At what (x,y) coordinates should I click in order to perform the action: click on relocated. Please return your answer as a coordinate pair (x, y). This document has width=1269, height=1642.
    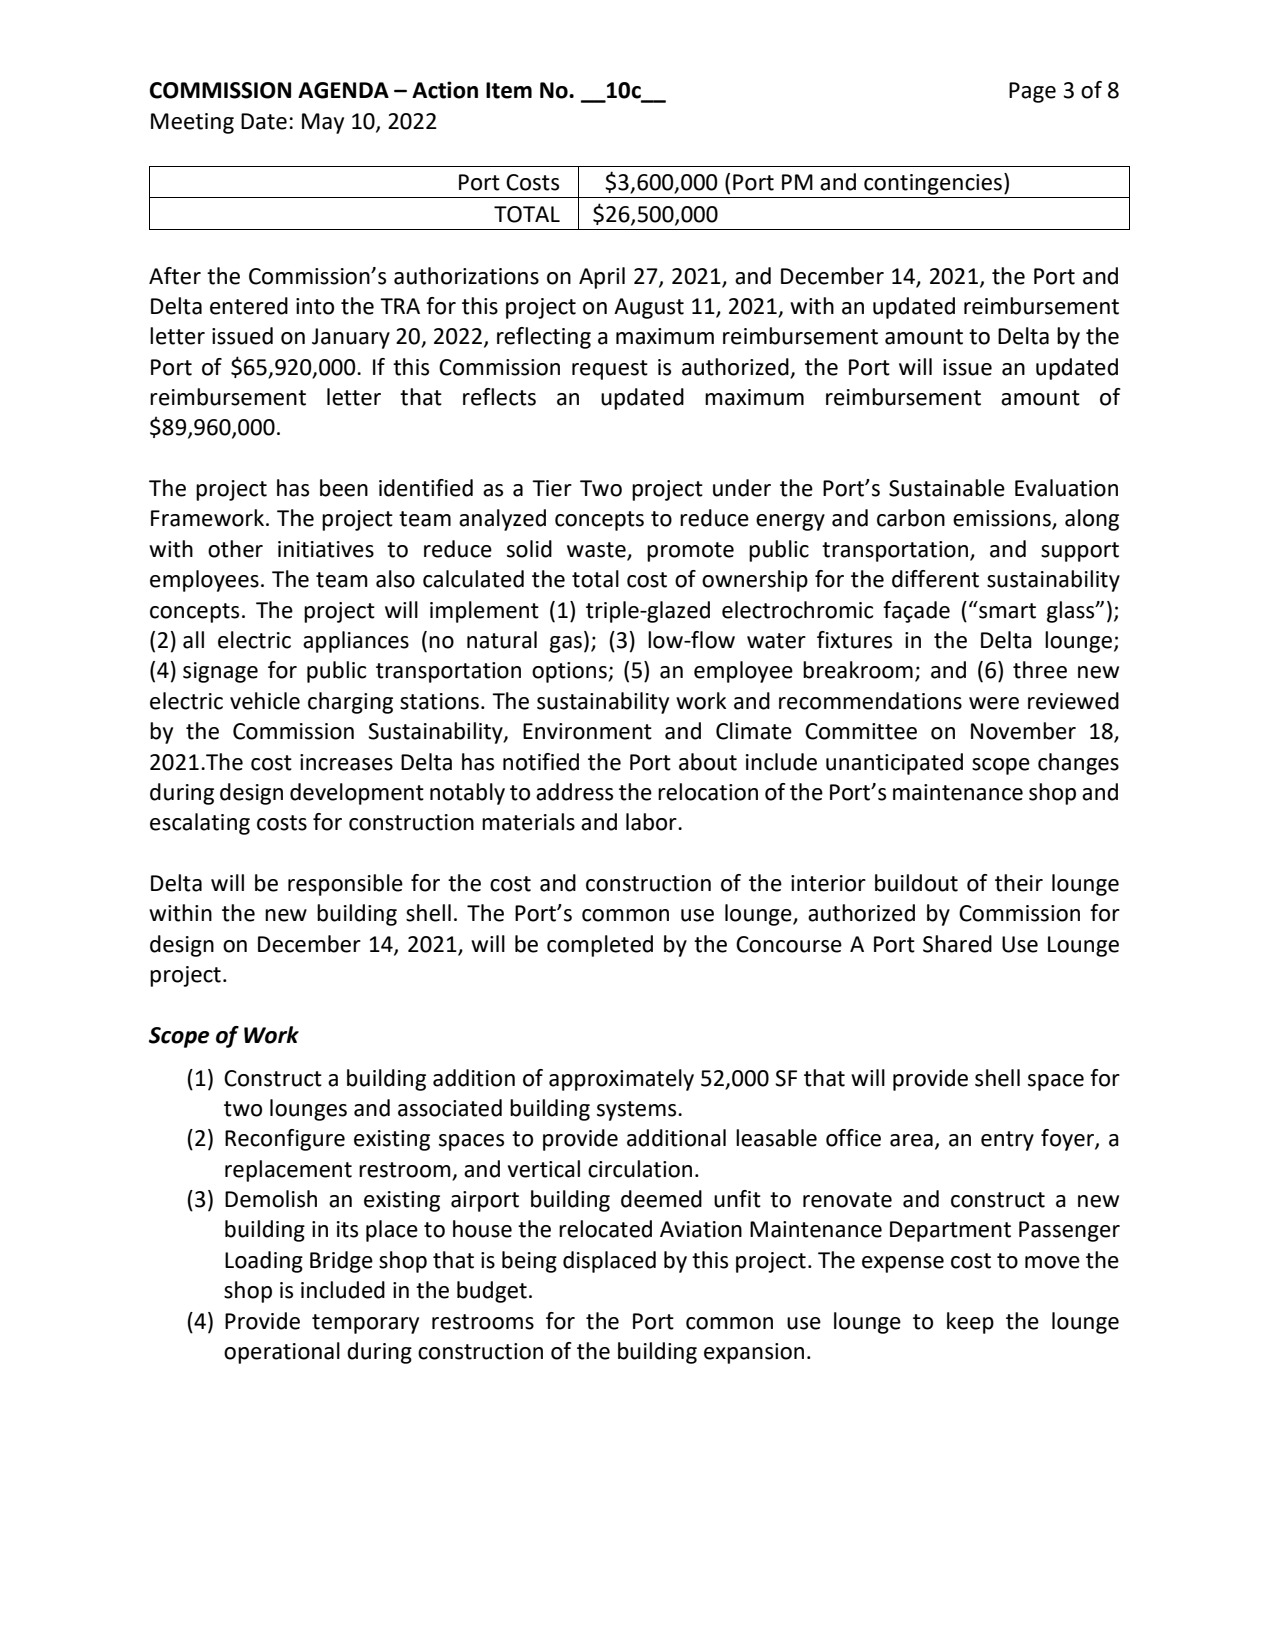
    Looking at the image, I should click on (605, 1229).
